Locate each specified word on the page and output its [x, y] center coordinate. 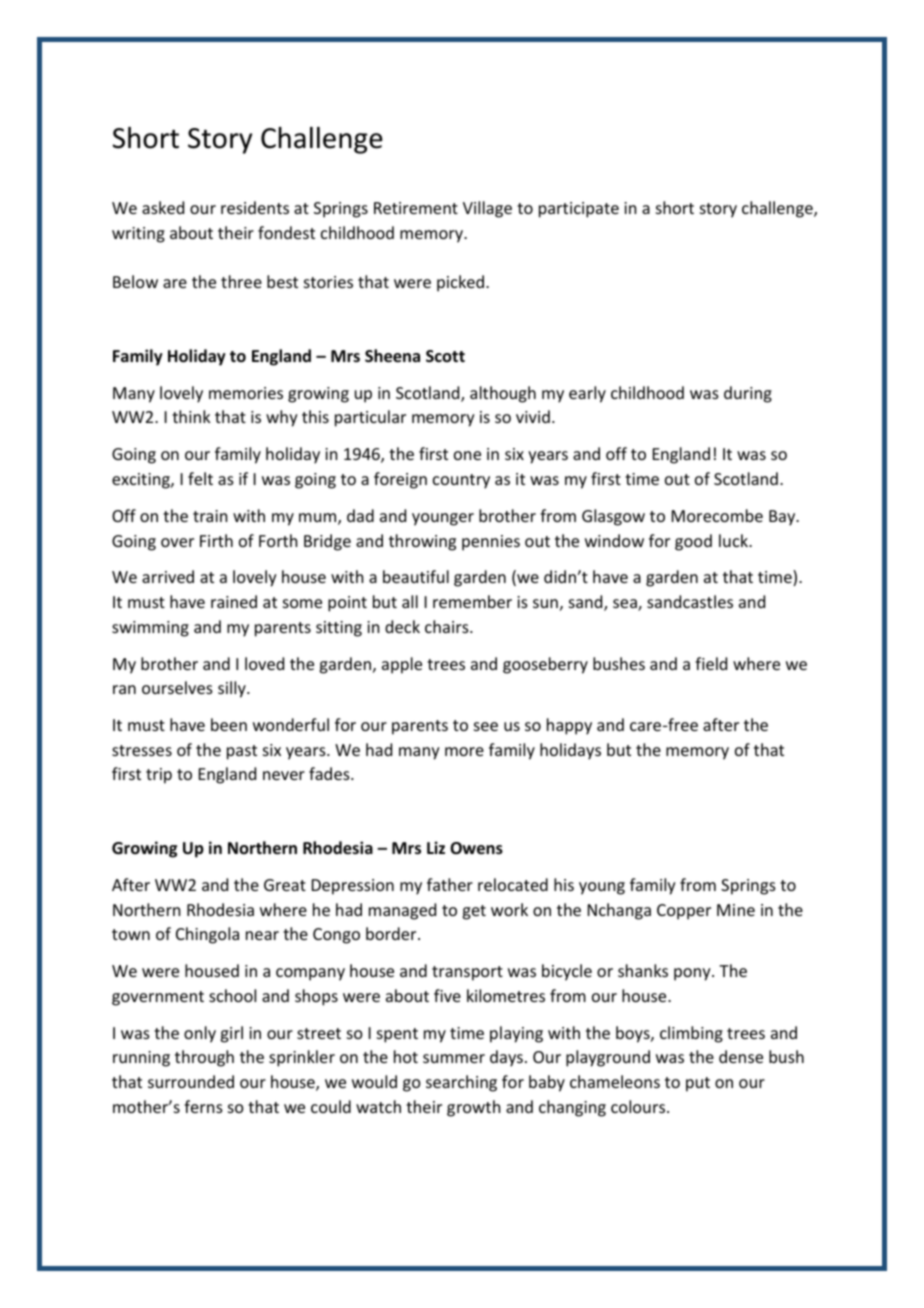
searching [461, 1083]
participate [579, 210]
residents [255, 207]
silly [233, 689]
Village [487, 209]
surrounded [191, 1081]
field [711, 663]
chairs [448, 626]
